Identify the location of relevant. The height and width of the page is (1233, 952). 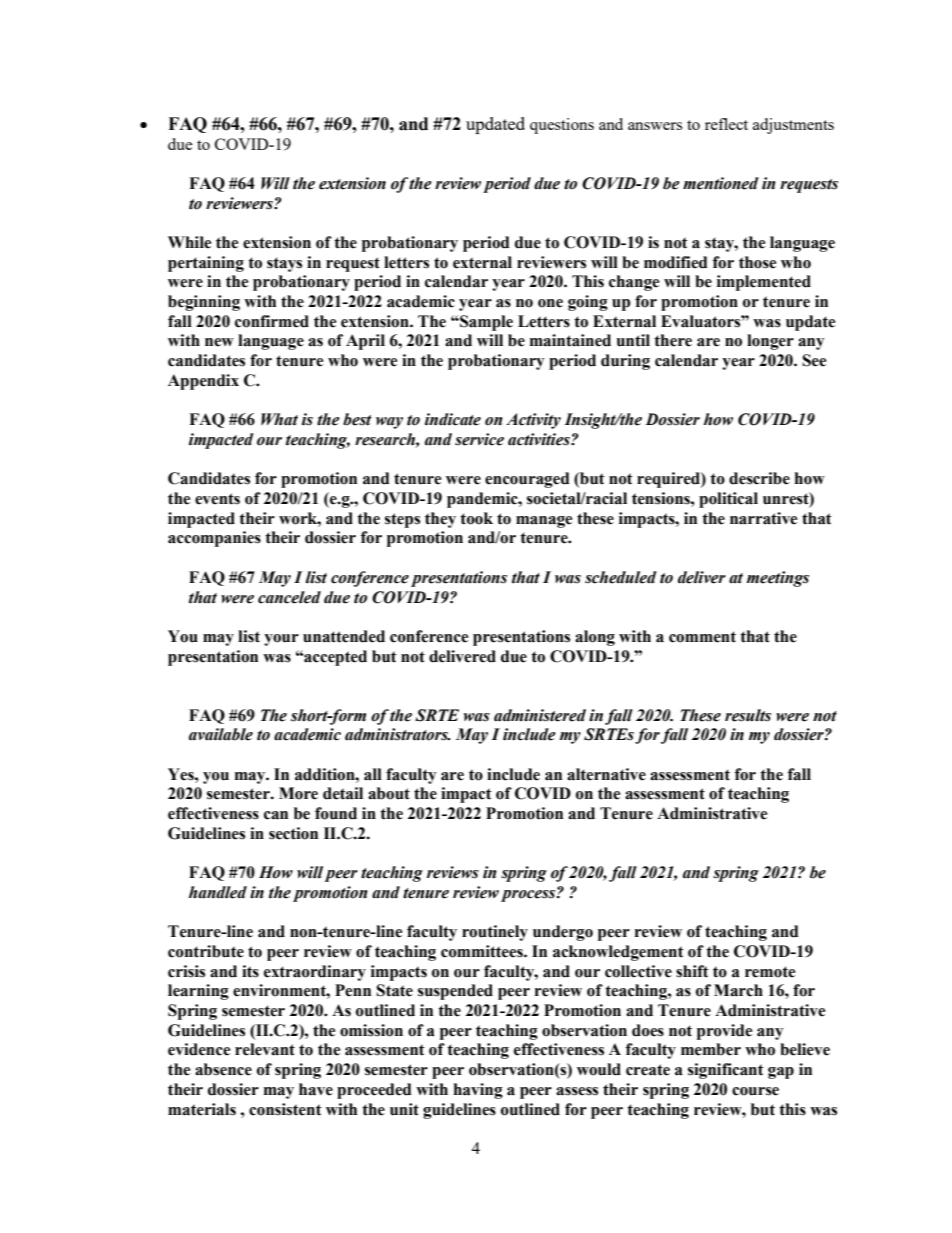
(265, 1049).
